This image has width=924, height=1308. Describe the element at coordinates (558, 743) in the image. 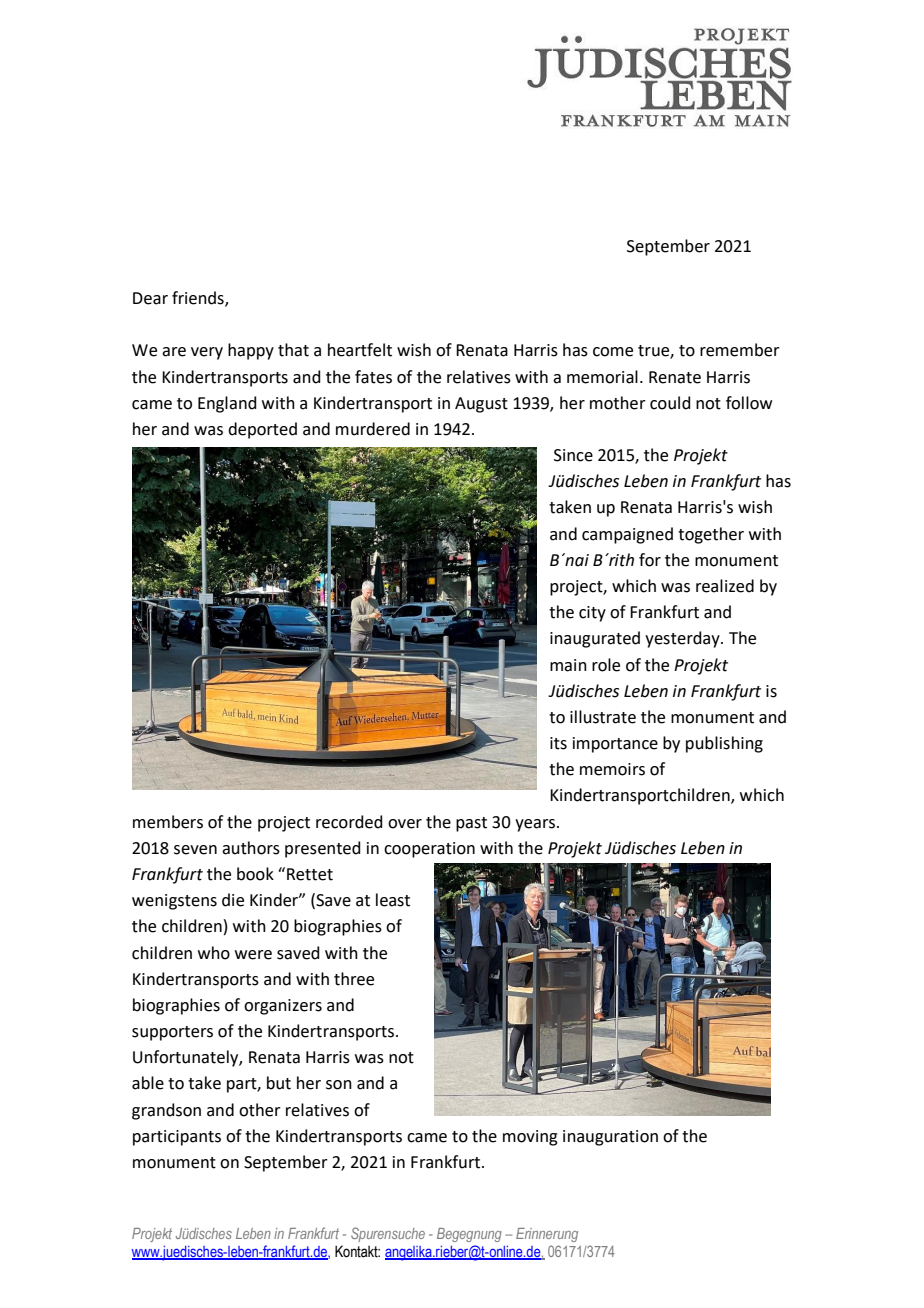

I see `its` at that location.
